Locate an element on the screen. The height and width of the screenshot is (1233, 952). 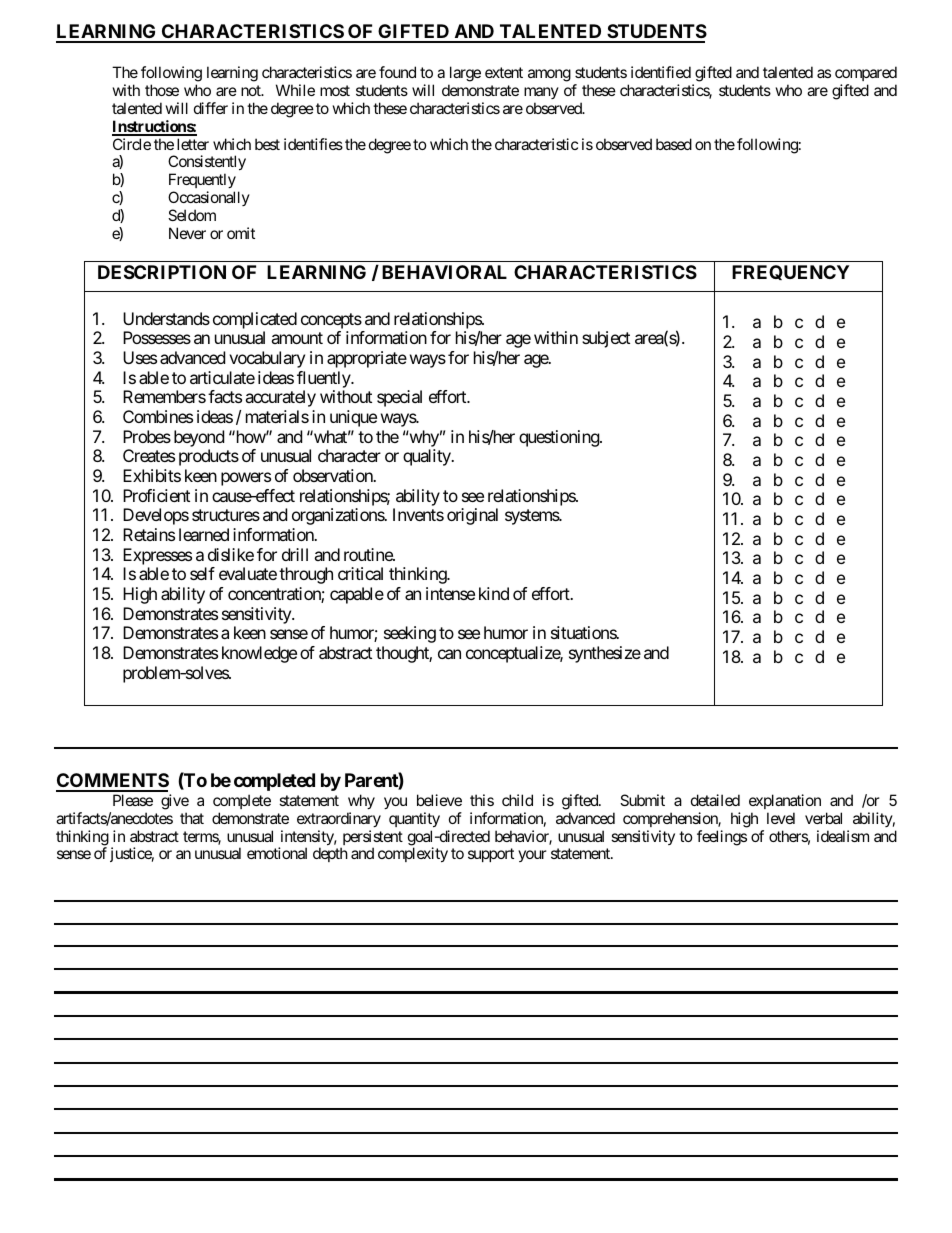
questioning is located at coordinates (560, 438).
